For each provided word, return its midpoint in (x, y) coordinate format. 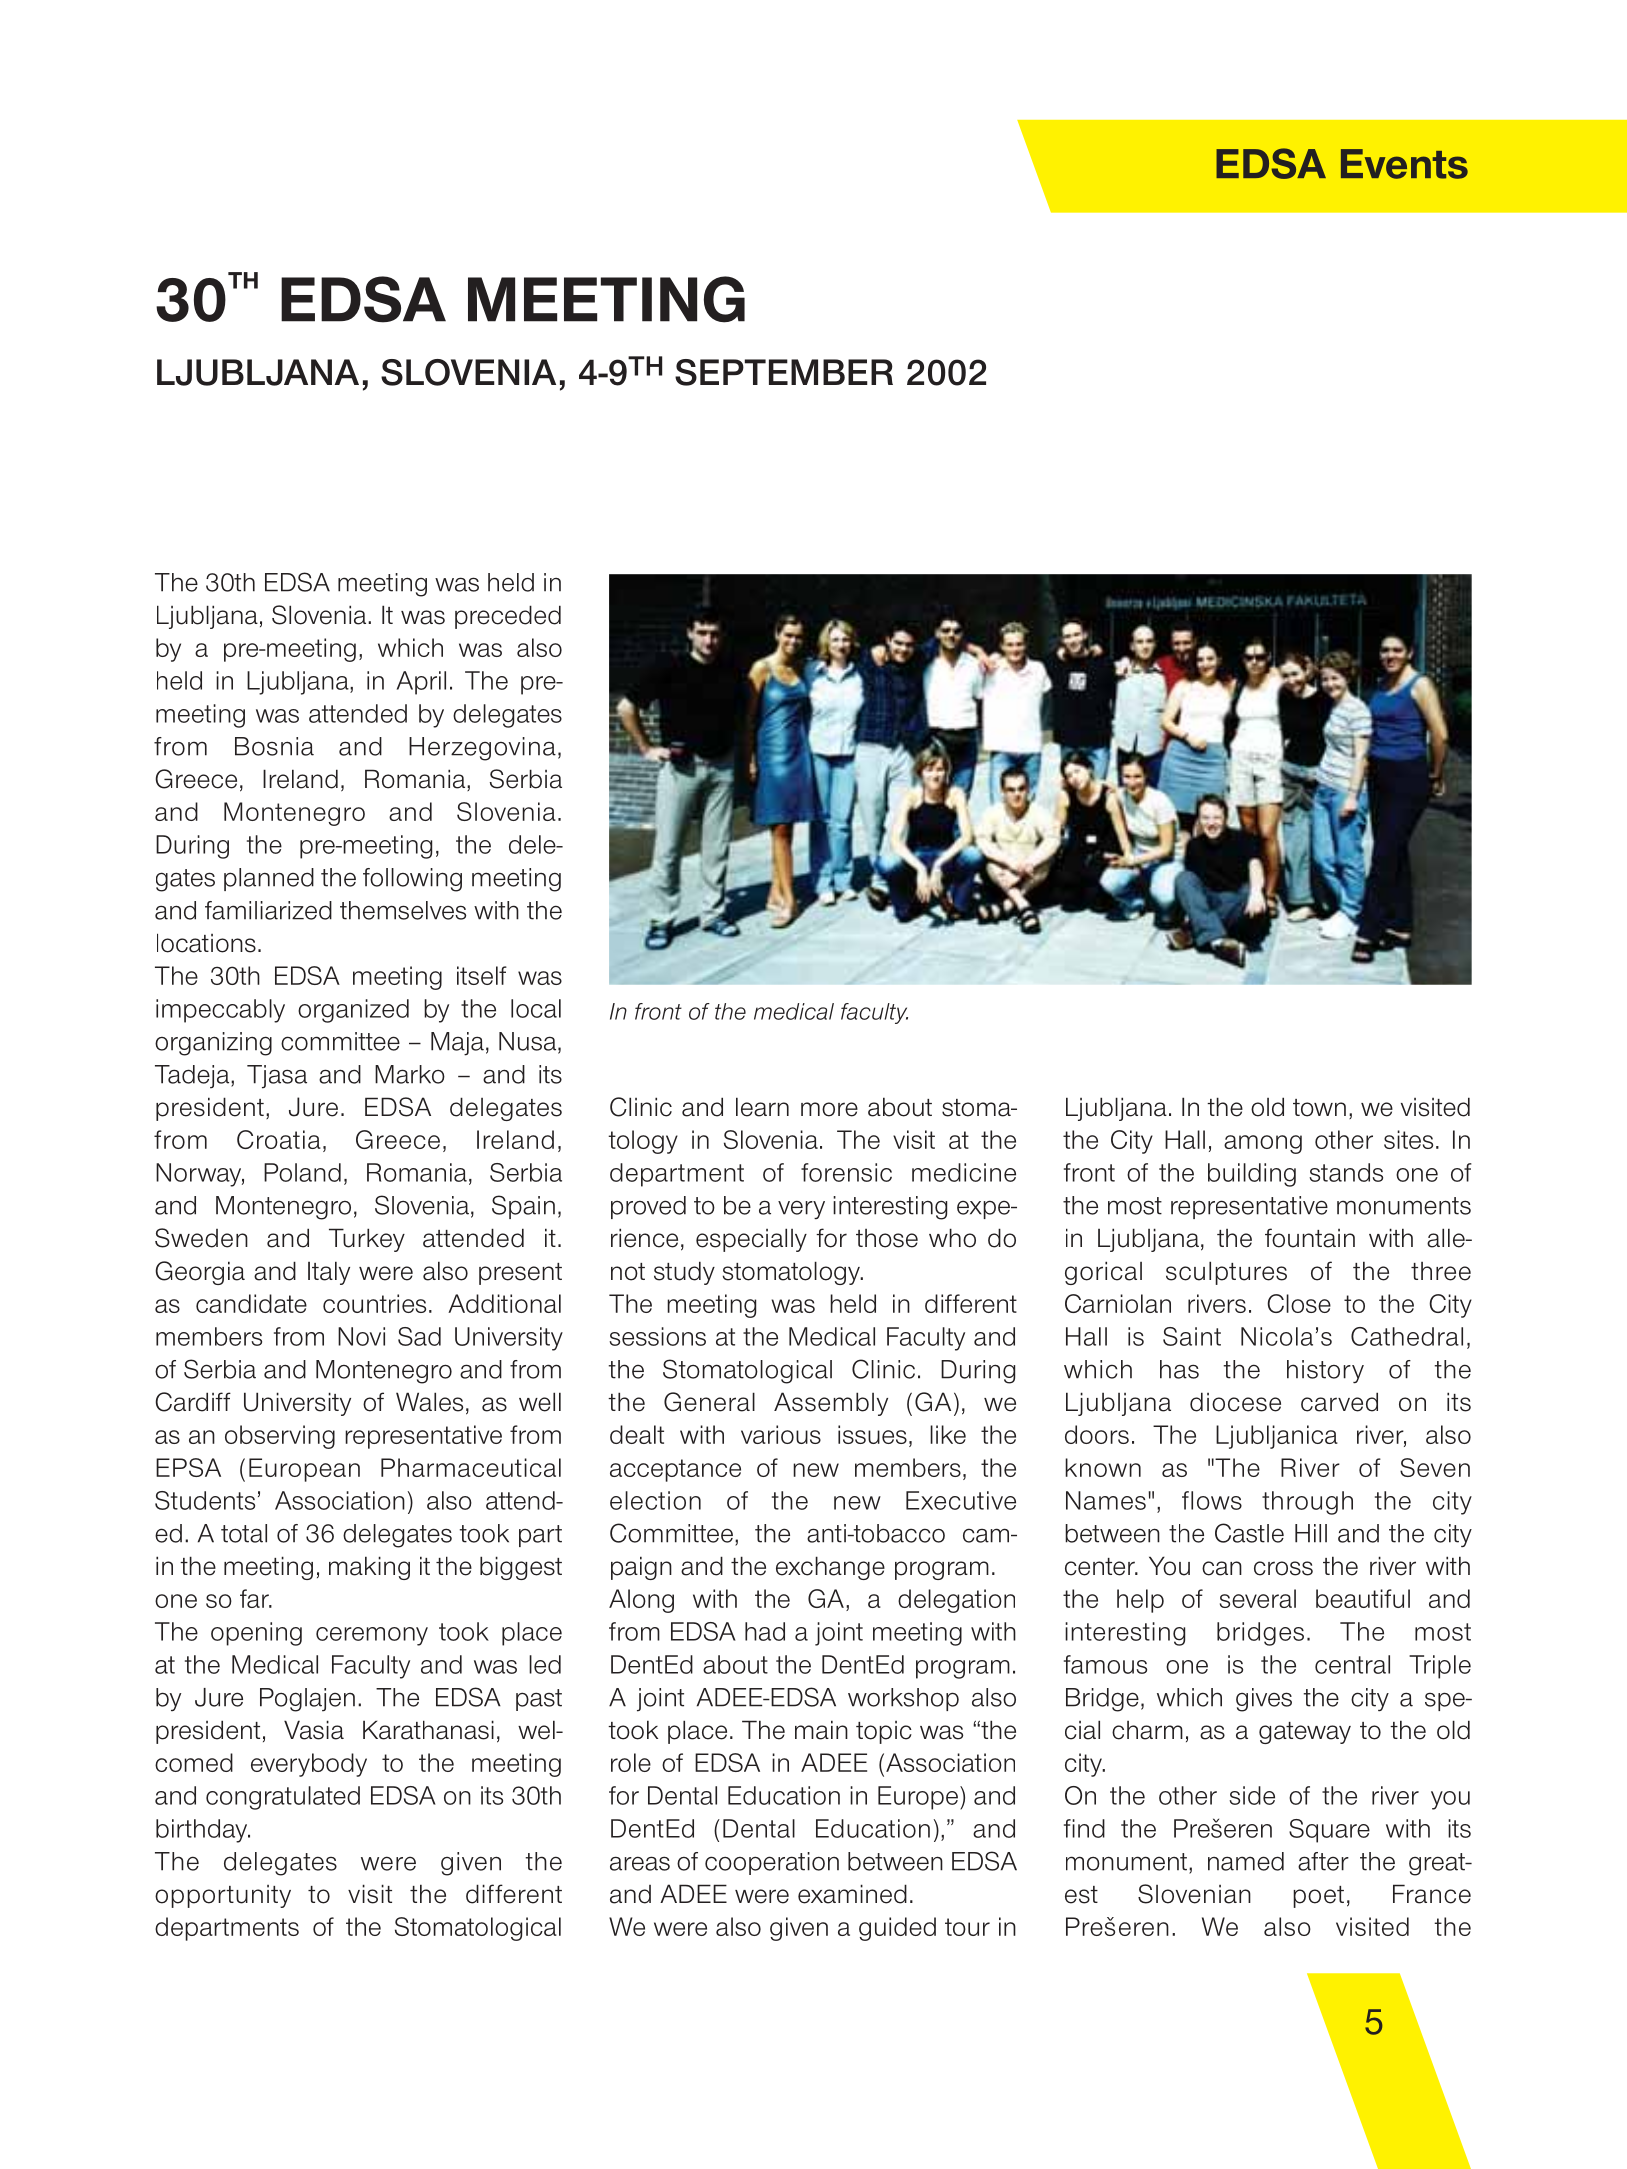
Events (1404, 164)
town (1319, 1108)
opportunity (223, 1896)
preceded (508, 617)
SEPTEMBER (784, 372)
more (829, 1109)
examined (852, 1894)
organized (353, 1011)
